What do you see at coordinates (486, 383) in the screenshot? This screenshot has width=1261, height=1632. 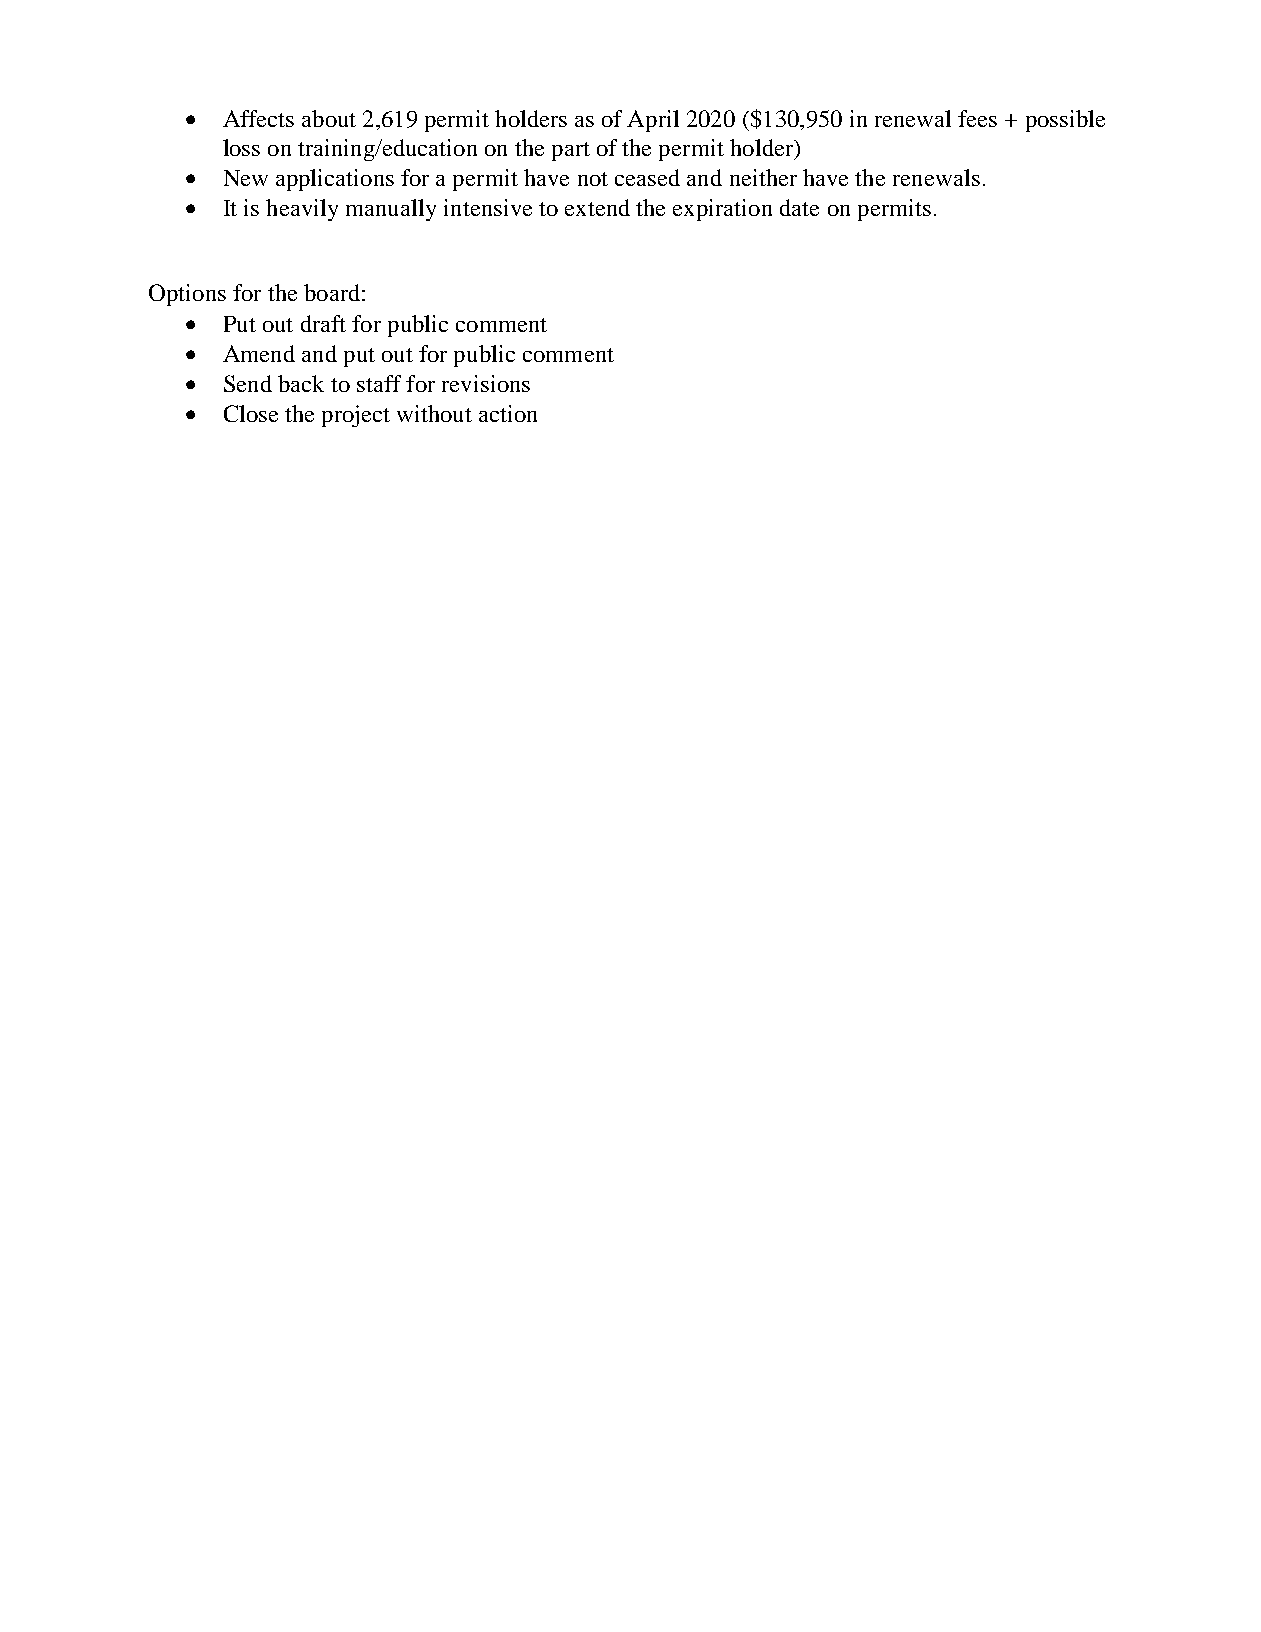 I see `revisions` at bounding box center [486, 383].
